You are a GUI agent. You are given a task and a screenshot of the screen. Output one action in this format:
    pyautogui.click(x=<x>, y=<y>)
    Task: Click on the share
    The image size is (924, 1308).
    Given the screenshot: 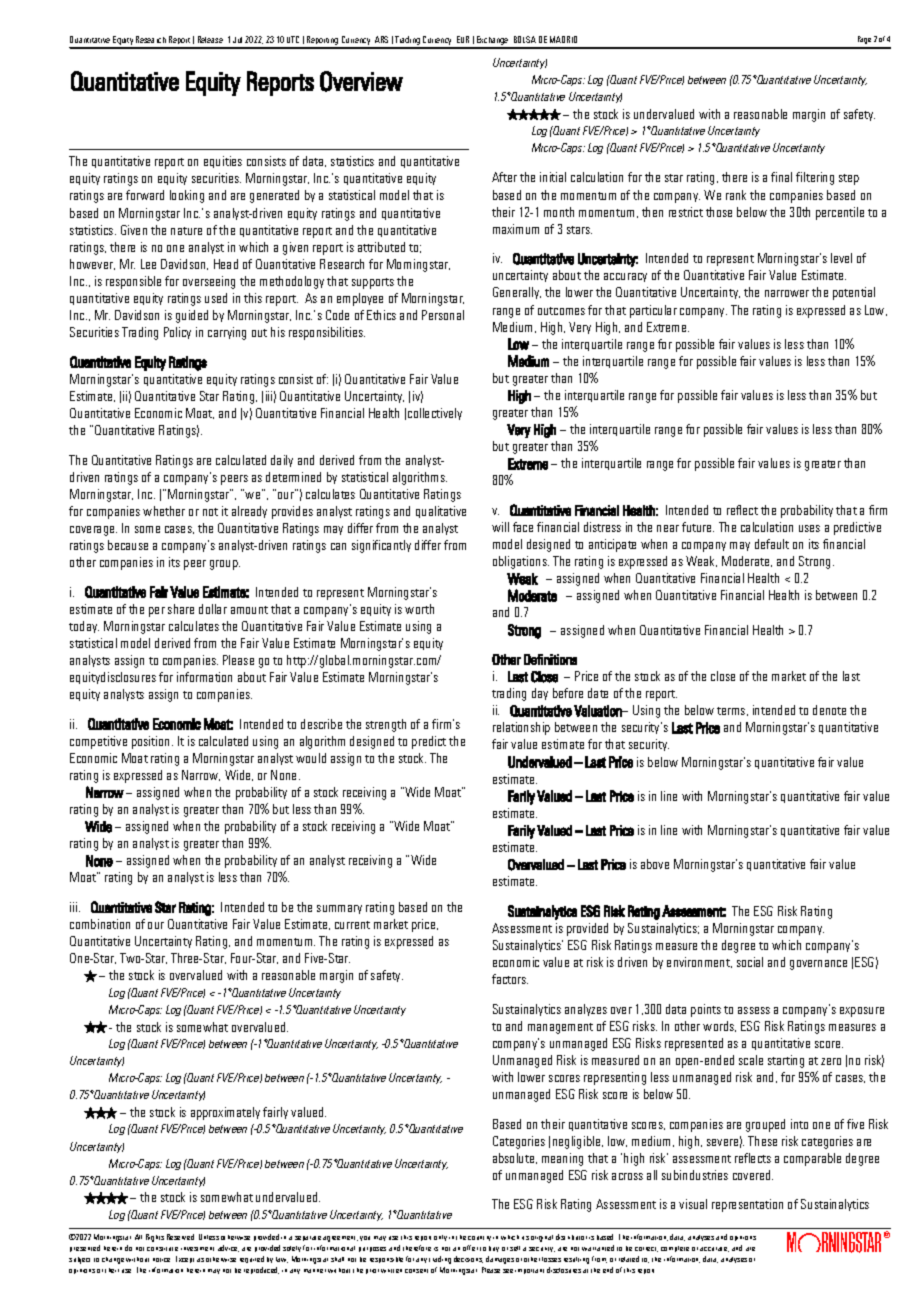 What is the action you would take?
    pyautogui.click(x=181, y=609)
